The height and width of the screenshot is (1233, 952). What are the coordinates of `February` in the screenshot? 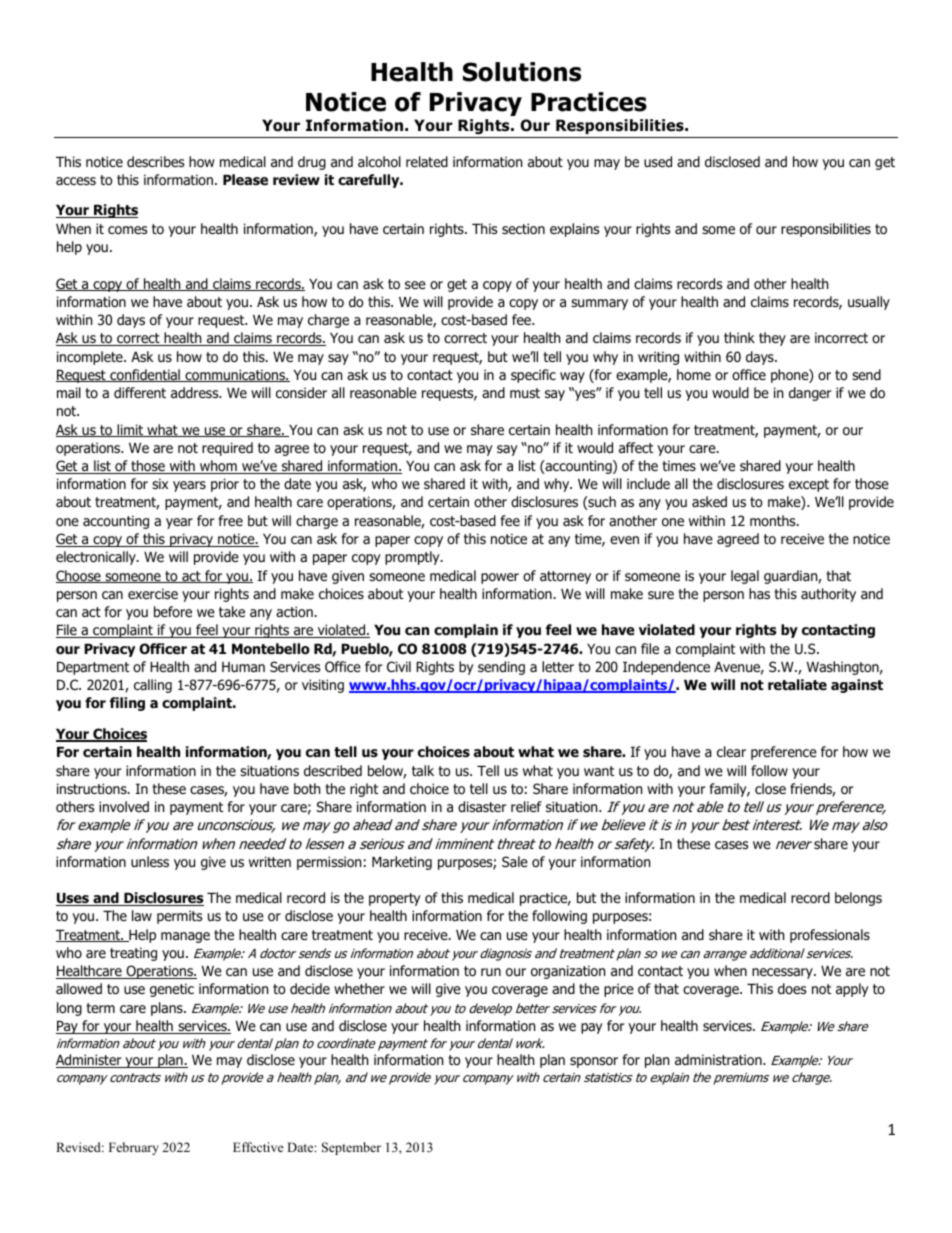 It's located at (134, 1148).
